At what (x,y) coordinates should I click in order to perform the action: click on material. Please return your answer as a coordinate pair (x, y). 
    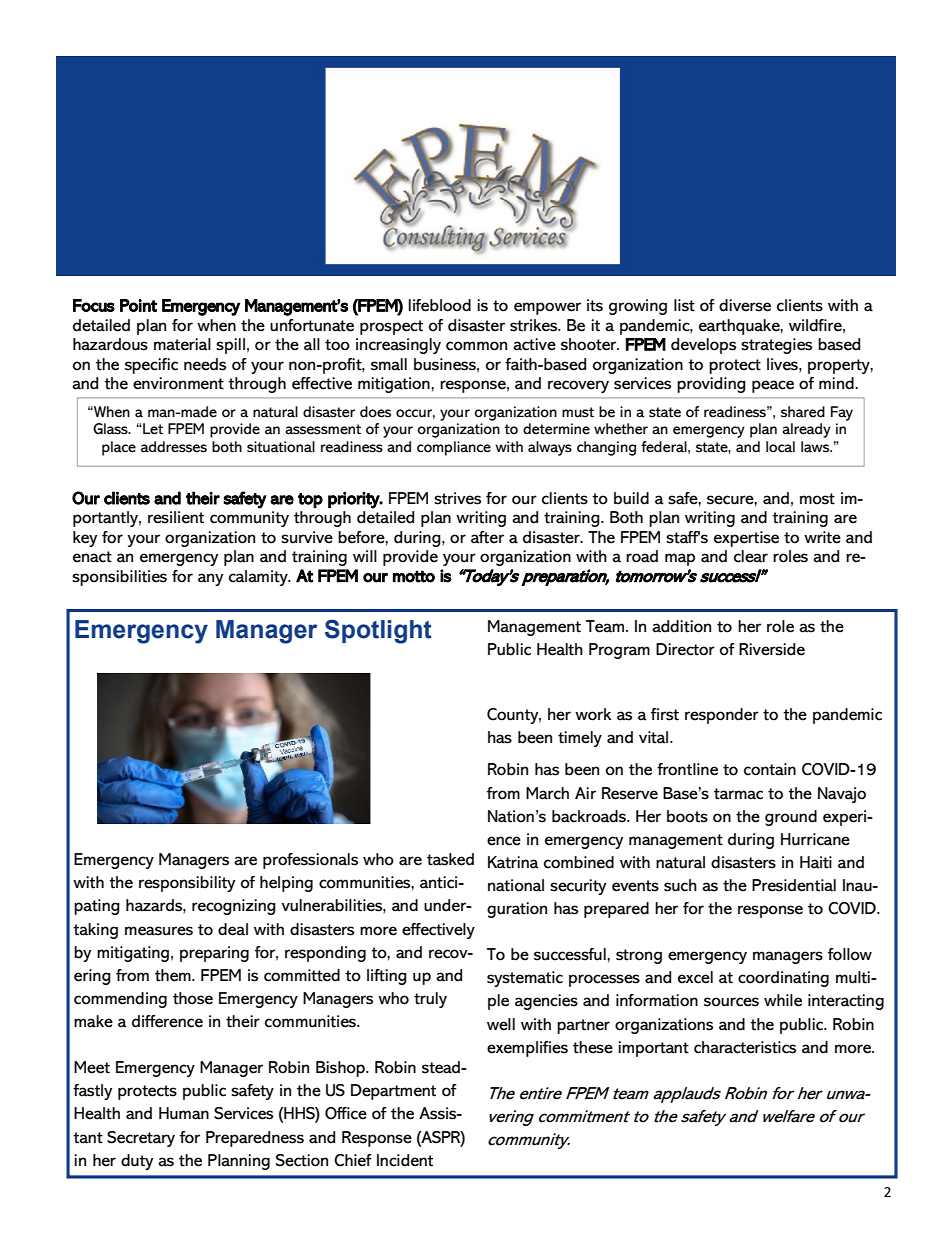
    Looking at the image, I should click on (182, 344).
